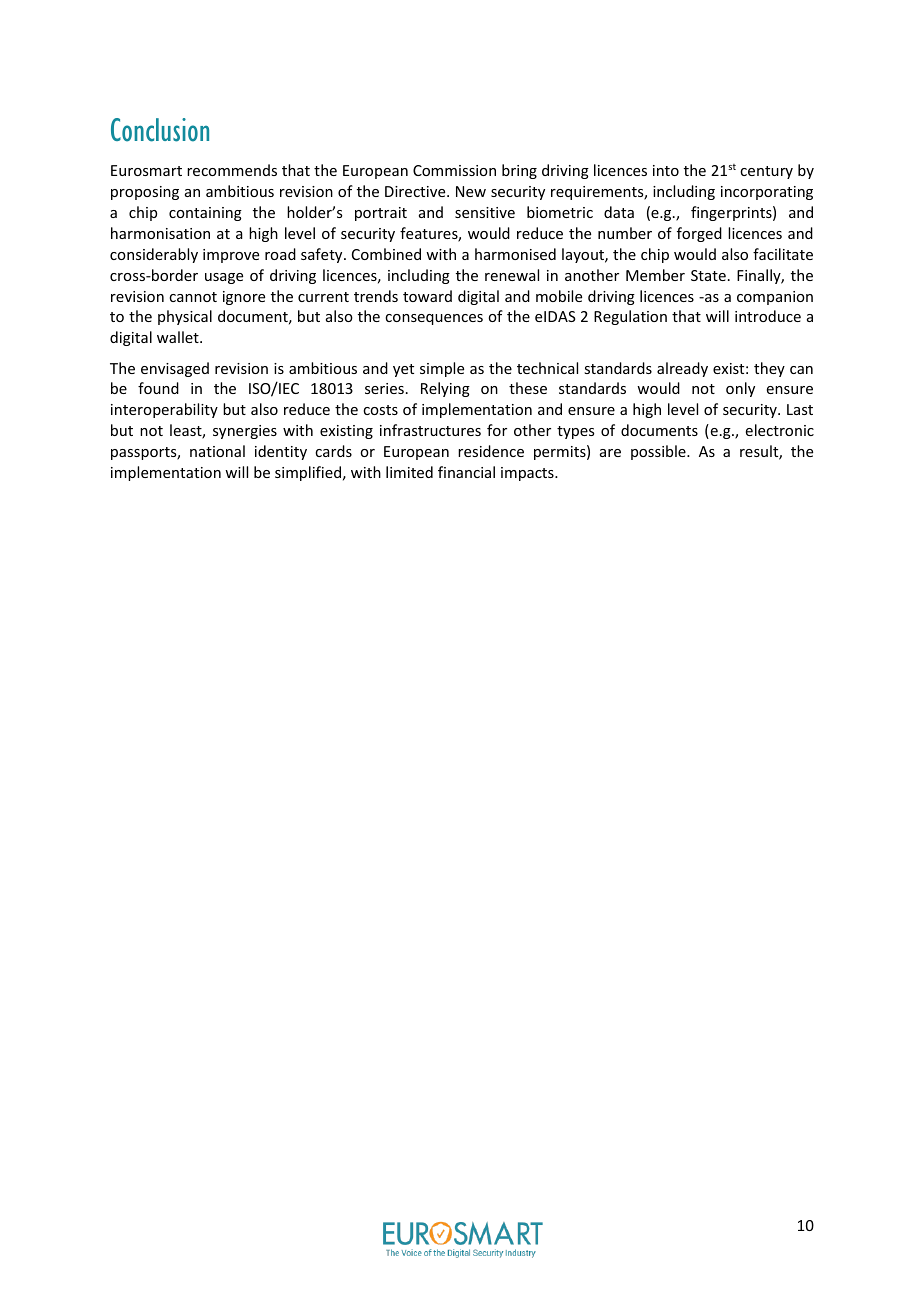 Image resolution: width=924 pixels, height=1309 pixels. Describe the element at coordinates (666, 170) in the document. I see `into` at that location.
